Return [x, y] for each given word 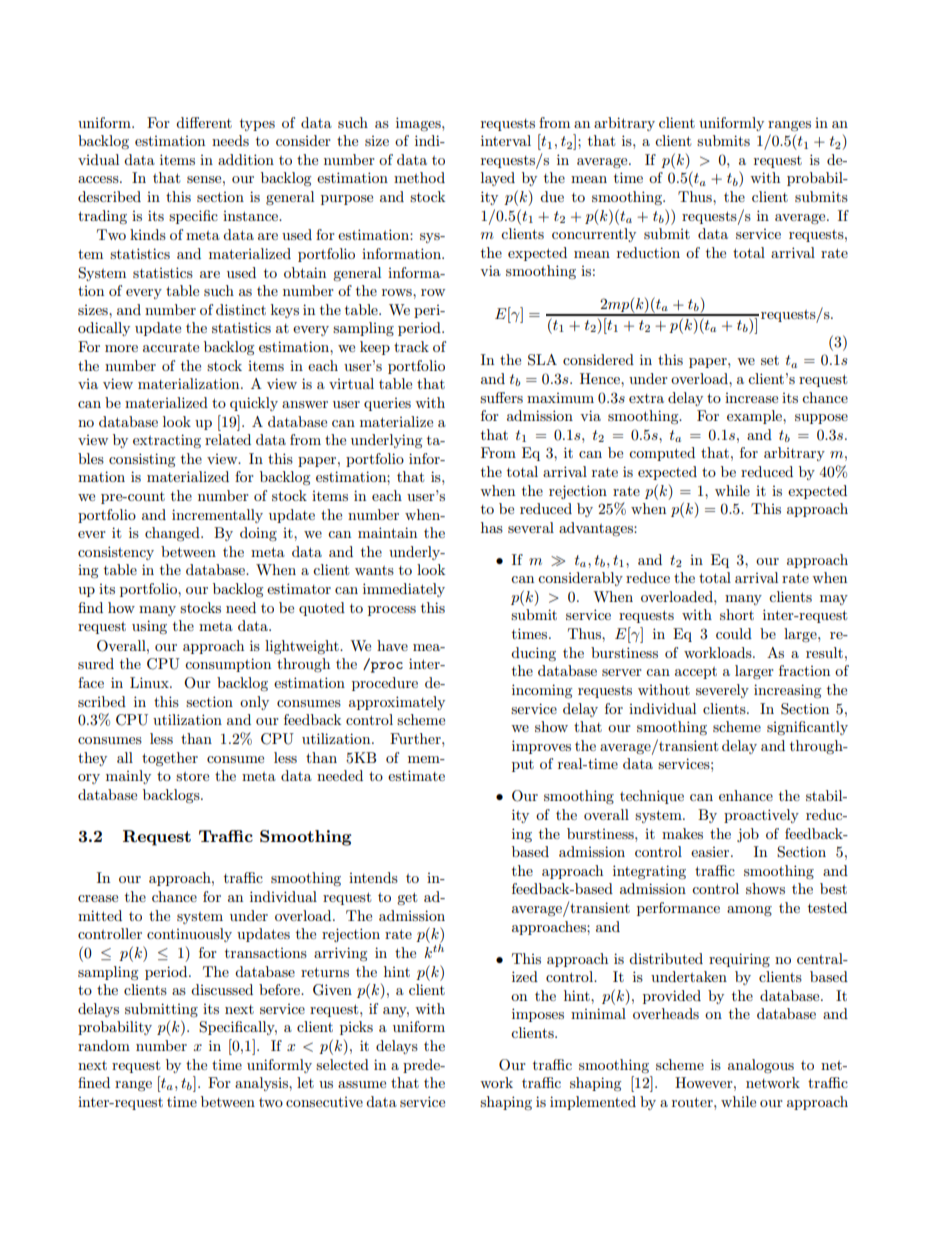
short [737, 614]
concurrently [594, 235]
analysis [262, 1084]
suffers [501, 397]
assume [362, 1084]
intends [373, 877]
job [748, 835]
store [192, 776]
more [121, 348]
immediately [404, 590]
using [149, 627]
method [419, 177]
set [770, 360]
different [204, 122]
